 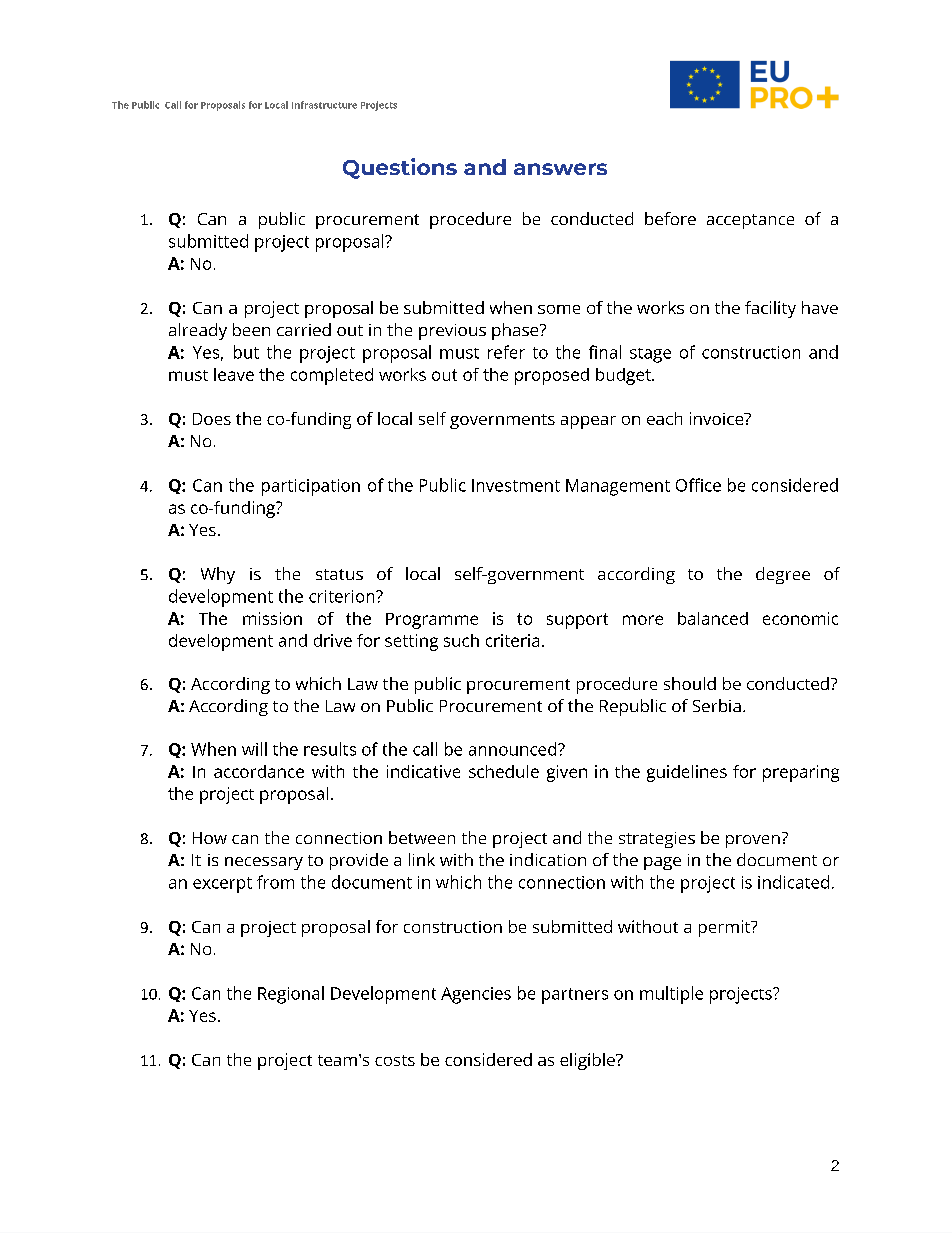 I want to click on accordance, so click(x=259, y=771).
